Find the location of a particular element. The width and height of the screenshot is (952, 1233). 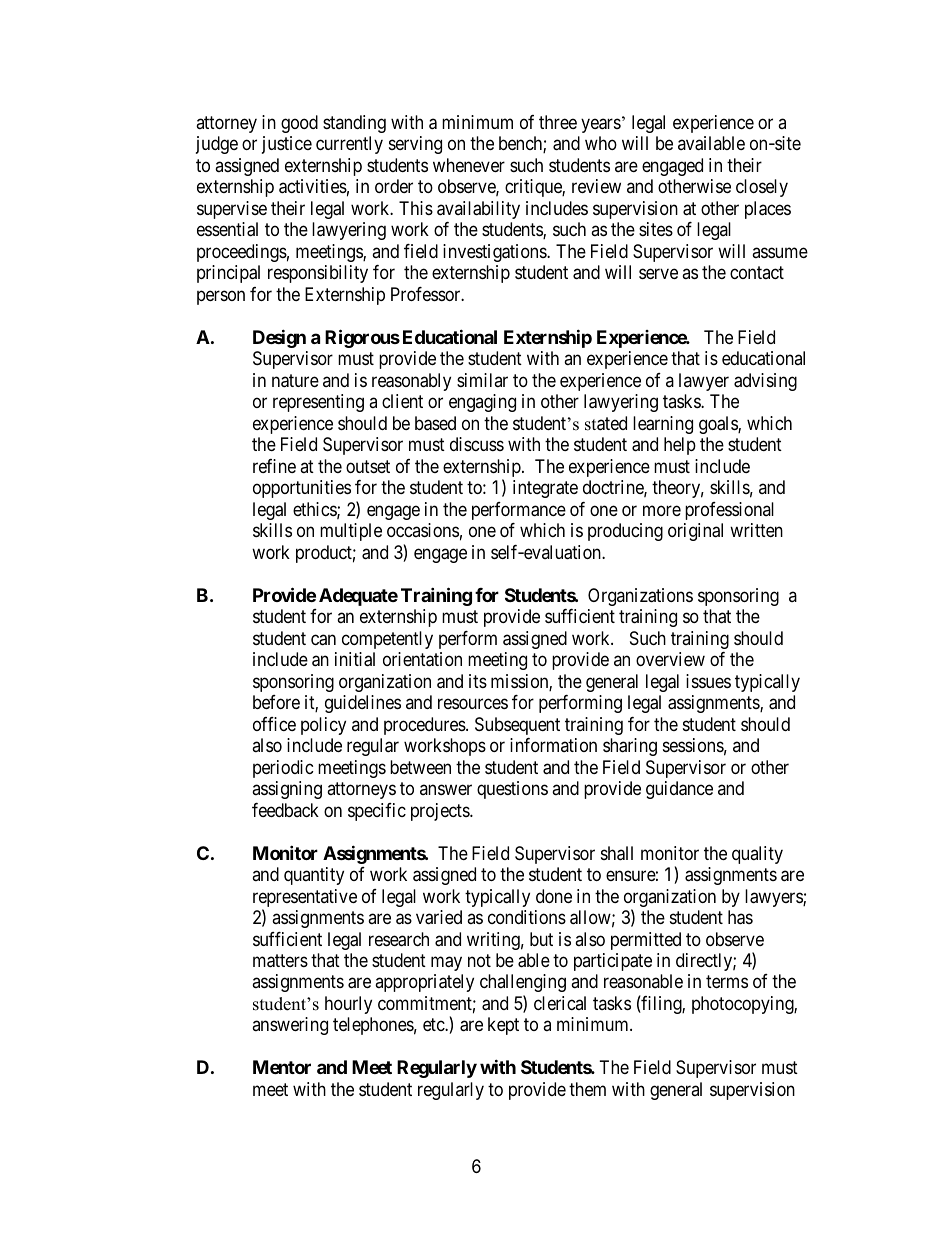

overview is located at coordinates (670, 659).
